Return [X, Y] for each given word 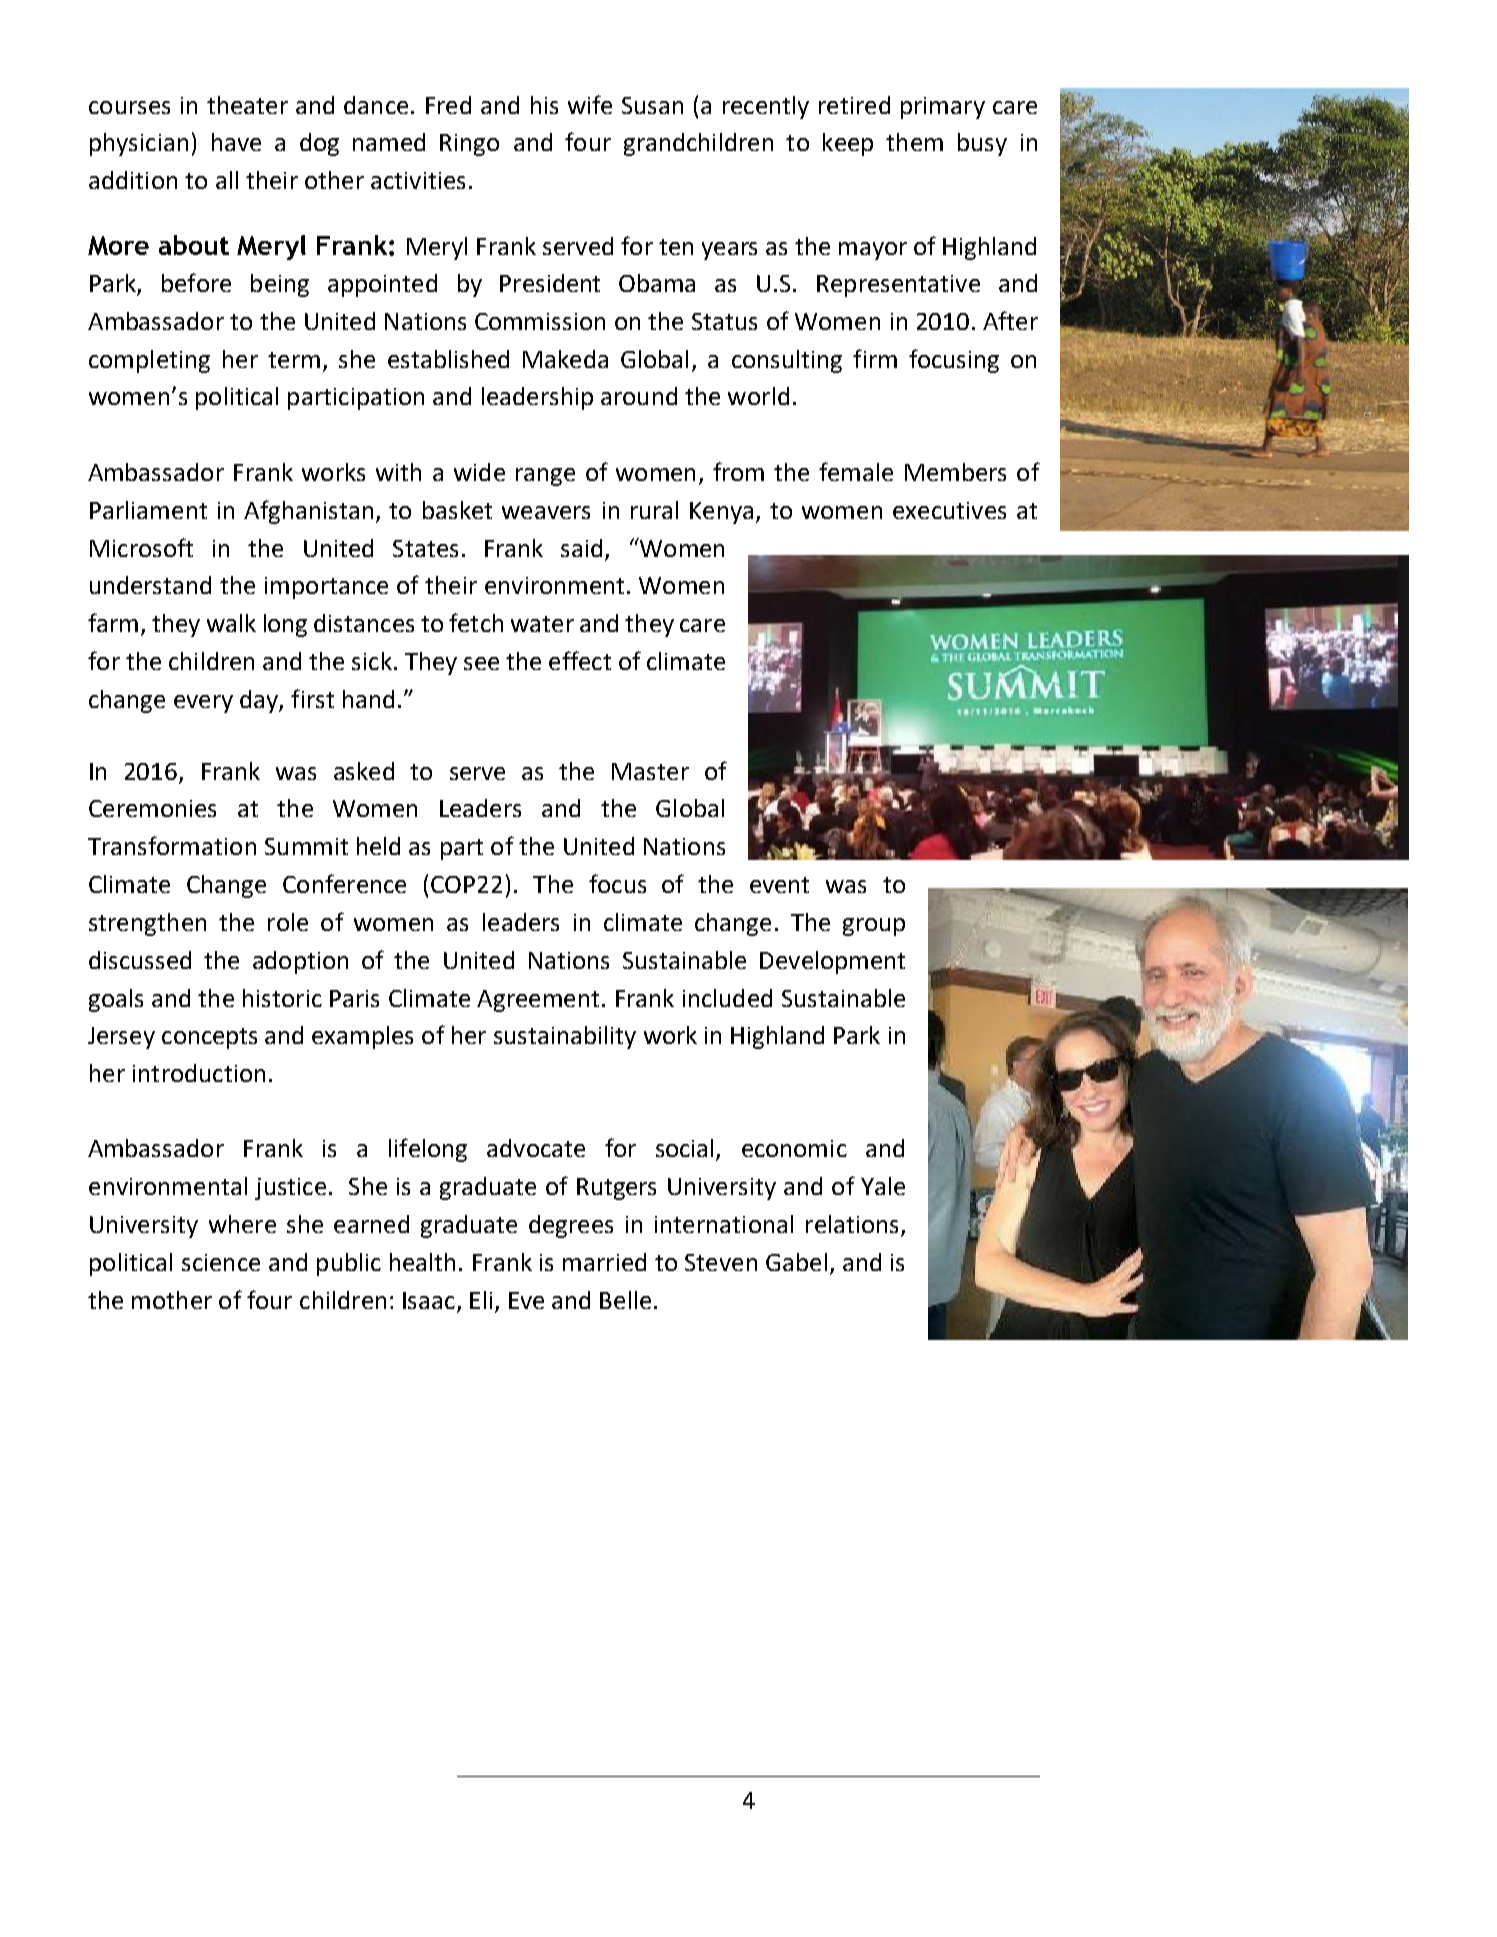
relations [852, 1224]
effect [580, 660]
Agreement [538, 1001]
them [914, 142]
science [221, 1262]
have [236, 142]
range [545, 477]
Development [832, 962]
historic [282, 998]
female [856, 471]
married [604, 1262]
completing [149, 361]
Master [650, 771]
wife [590, 104]
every [203, 704]
